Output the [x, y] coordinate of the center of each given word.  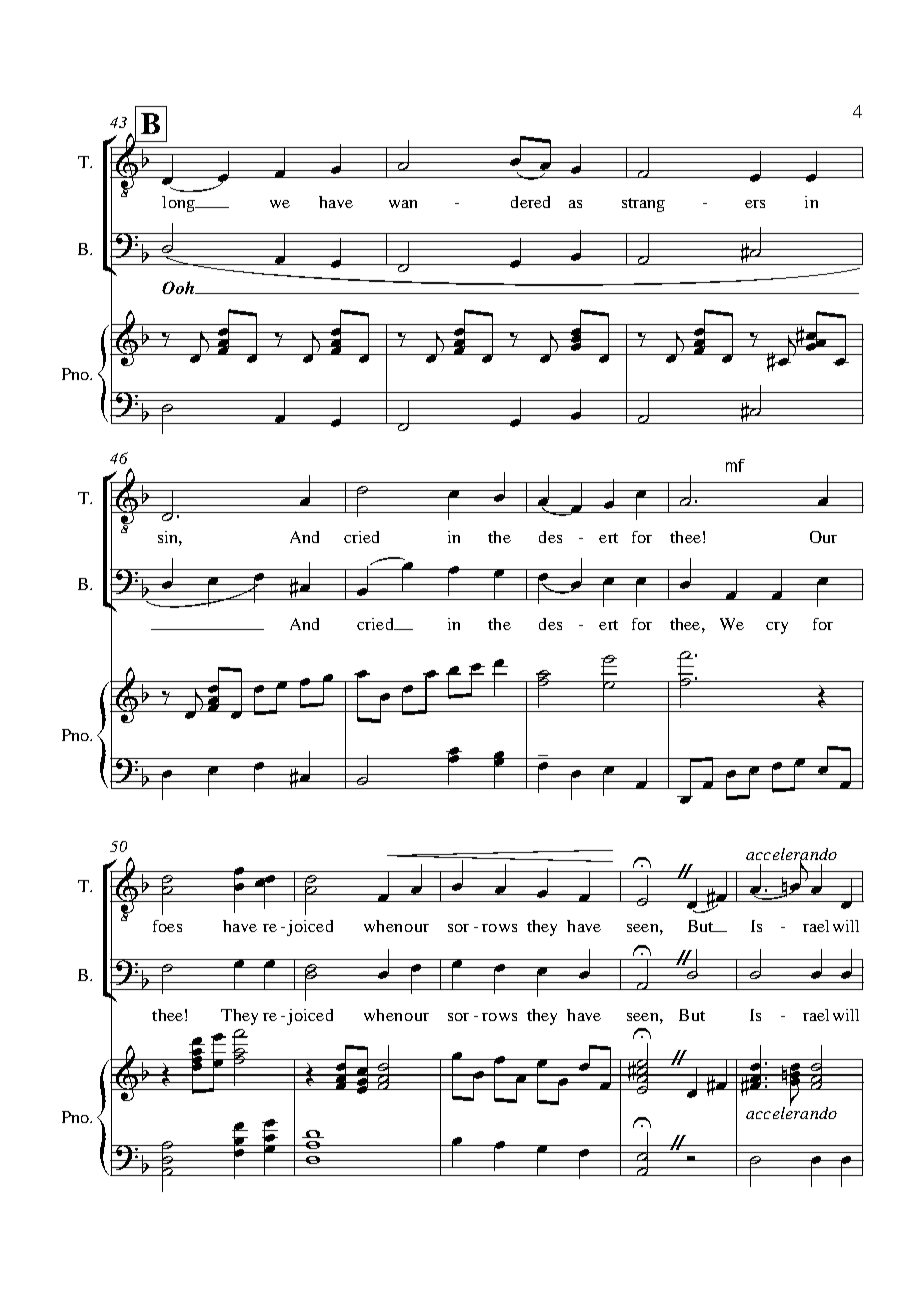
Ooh [179, 287]
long [179, 204]
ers [755, 204]
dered [530, 202]
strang [643, 205]
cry [777, 628]
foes [167, 926]
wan [403, 204]
